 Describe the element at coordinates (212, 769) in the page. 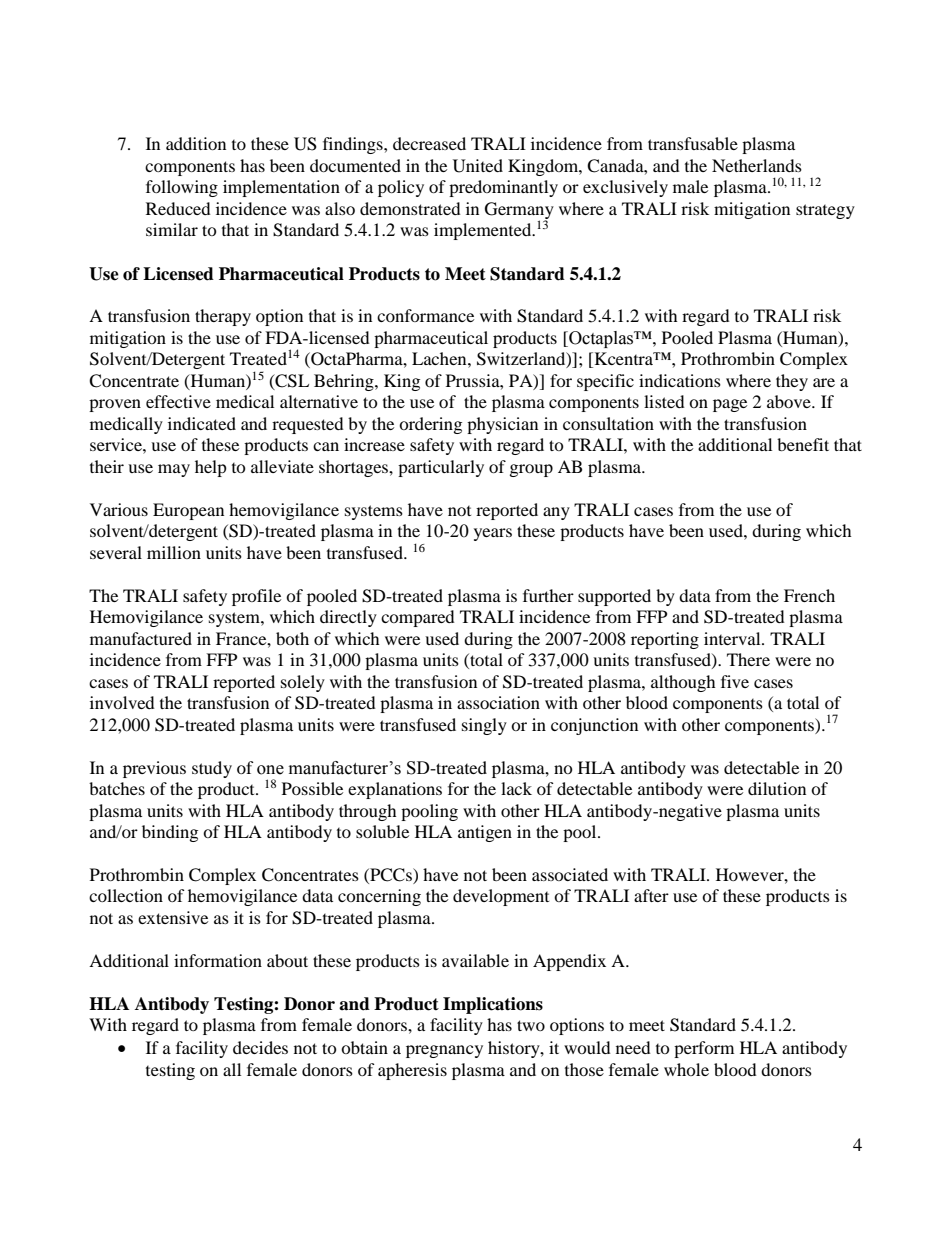

I see `study` at that location.
